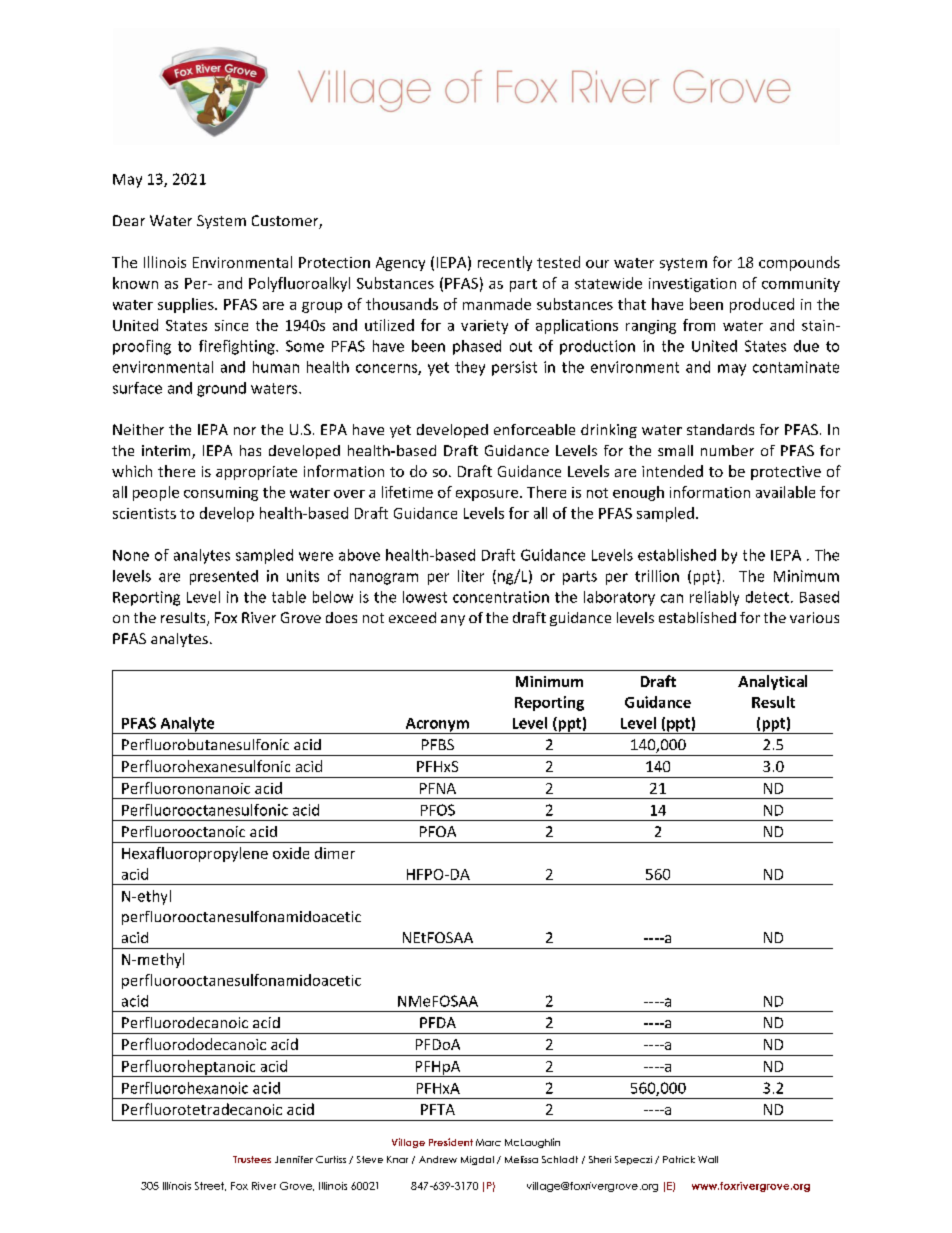 This page has height=1233, width=952. Describe the element at coordinates (471, 576) in the page. I see `liter` at that location.
